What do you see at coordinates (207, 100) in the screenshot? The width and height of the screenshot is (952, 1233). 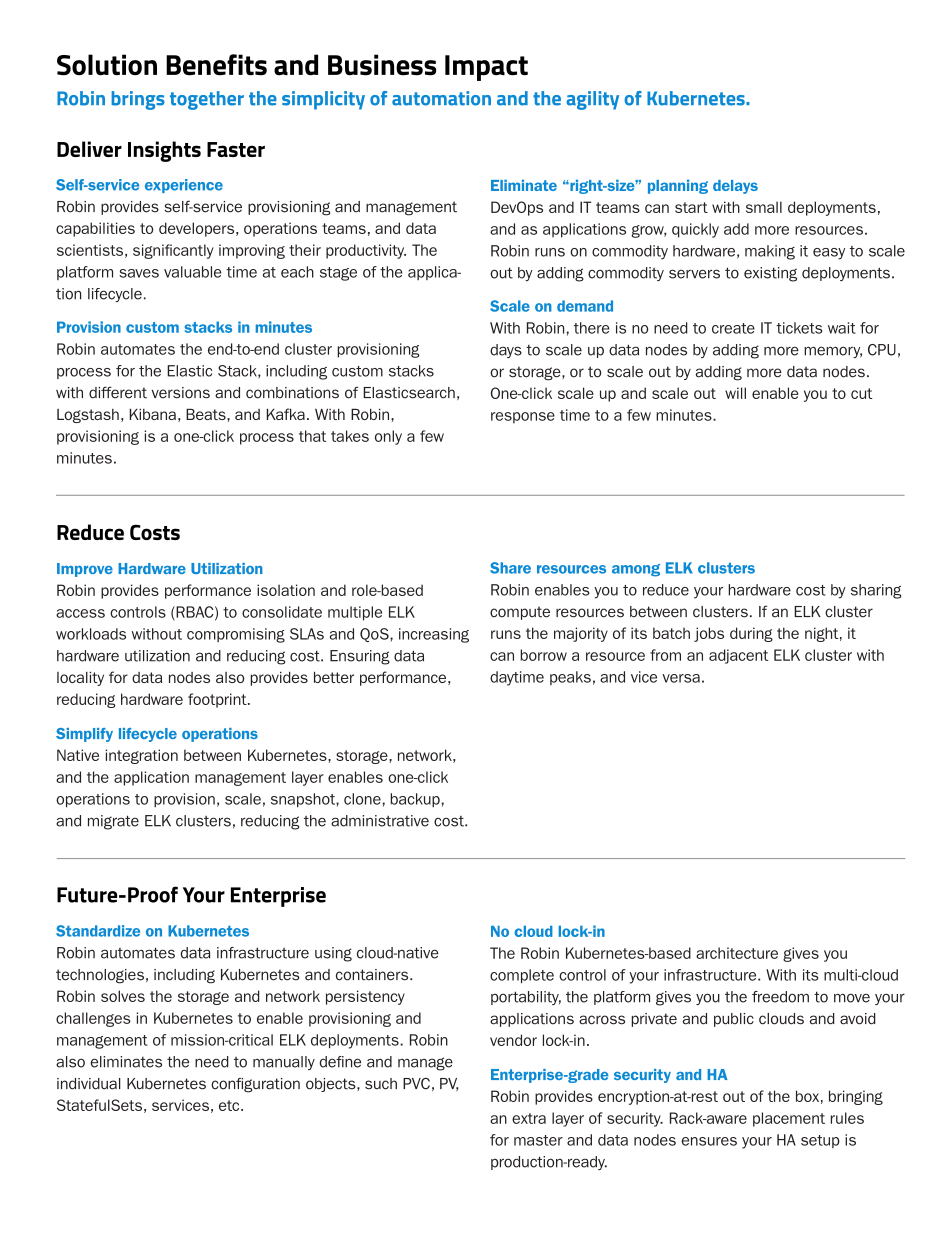 I see `together` at bounding box center [207, 100].
